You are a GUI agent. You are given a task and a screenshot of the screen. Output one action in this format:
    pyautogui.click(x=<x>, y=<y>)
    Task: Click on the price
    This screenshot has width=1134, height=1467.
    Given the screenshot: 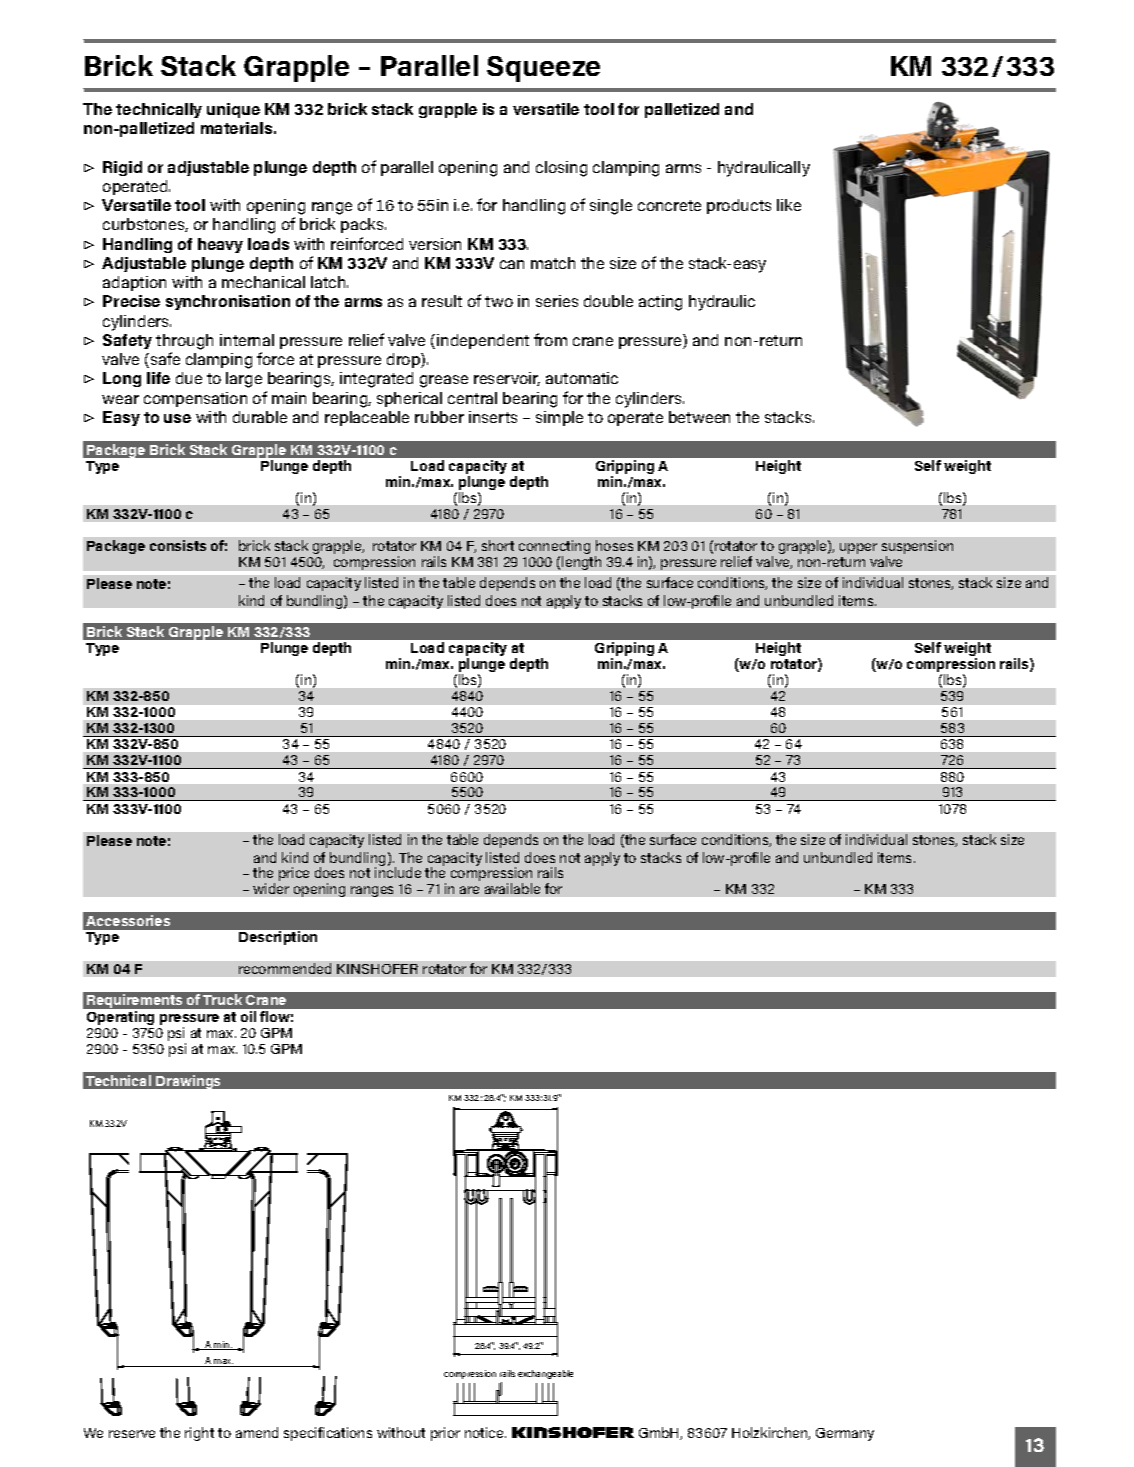 What is the action you would take?
    pyautogui.click(x=294, y=874)
